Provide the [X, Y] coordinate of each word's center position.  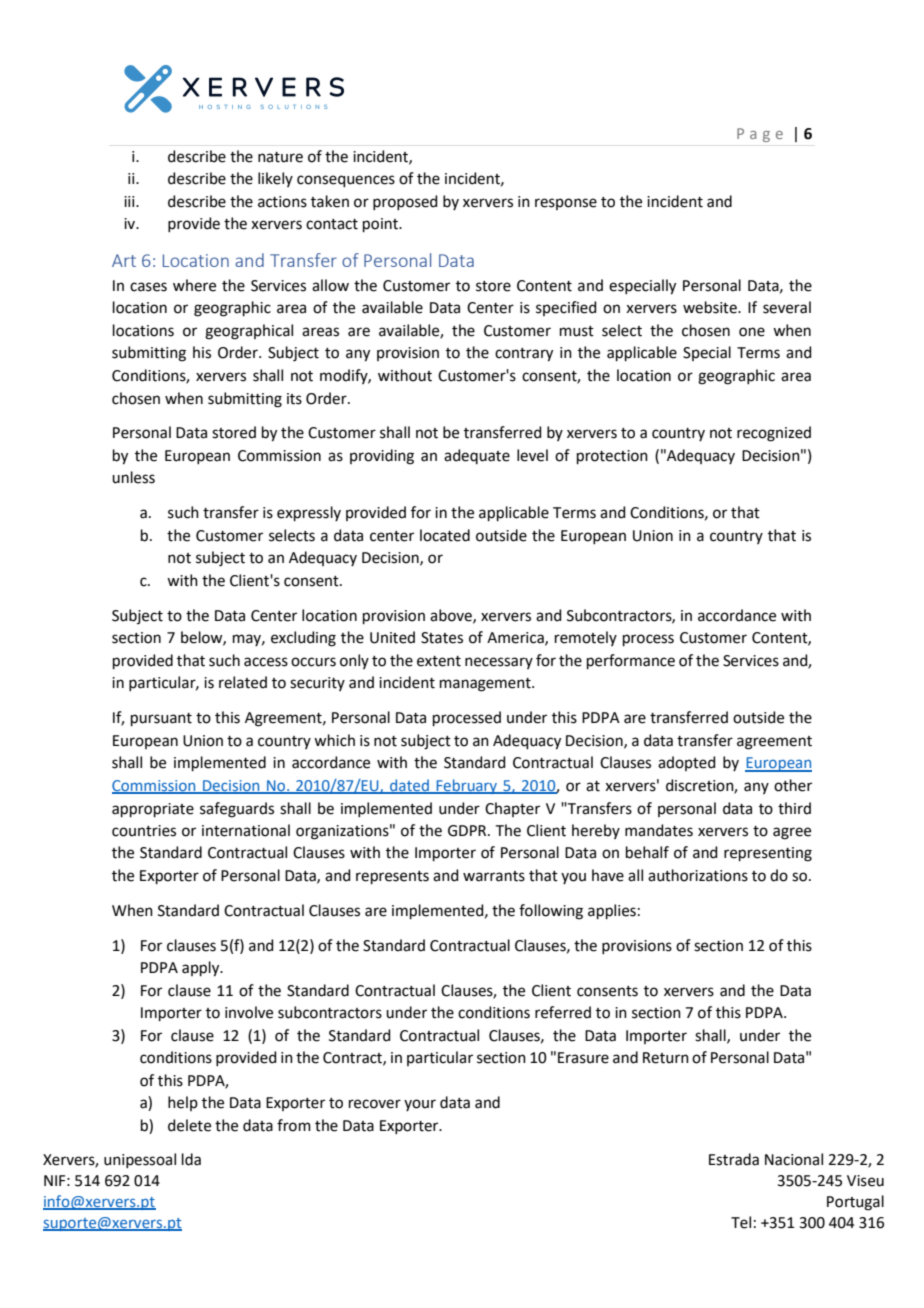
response [566, 204]
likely [275, 179]
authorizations [698, 875]
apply [202, 969]
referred [563, 1012]
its [294, 399]
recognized [774, 434]
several [787, 307]
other [793, 785]
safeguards [237, 810]
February [467, 786]
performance [631, 661]
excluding [303, 639]
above [452, 616]
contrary [524, 355]
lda [191, 1159]
